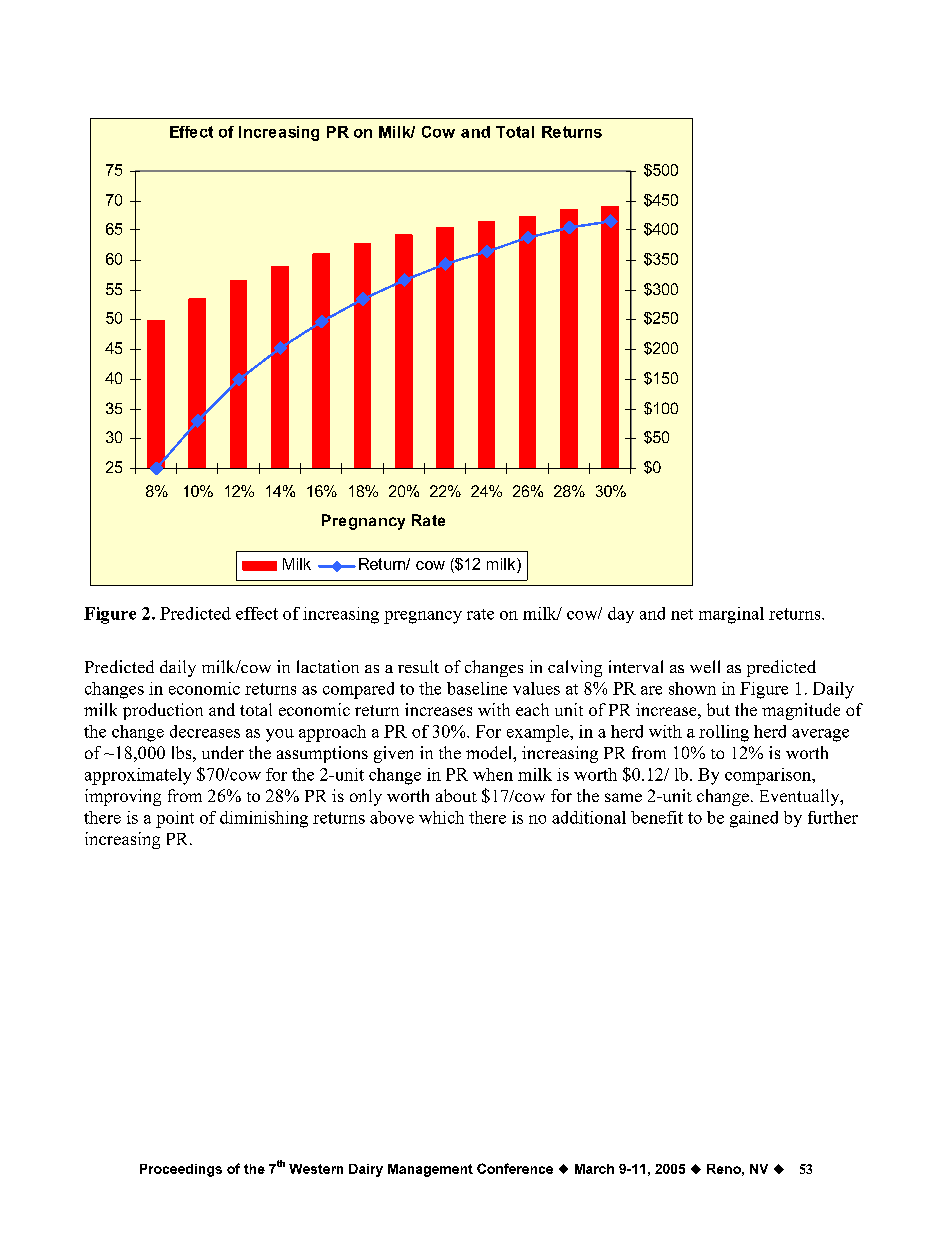 This document has width=952, height=1233. I want to click on diminishing, so click(264, 819).
